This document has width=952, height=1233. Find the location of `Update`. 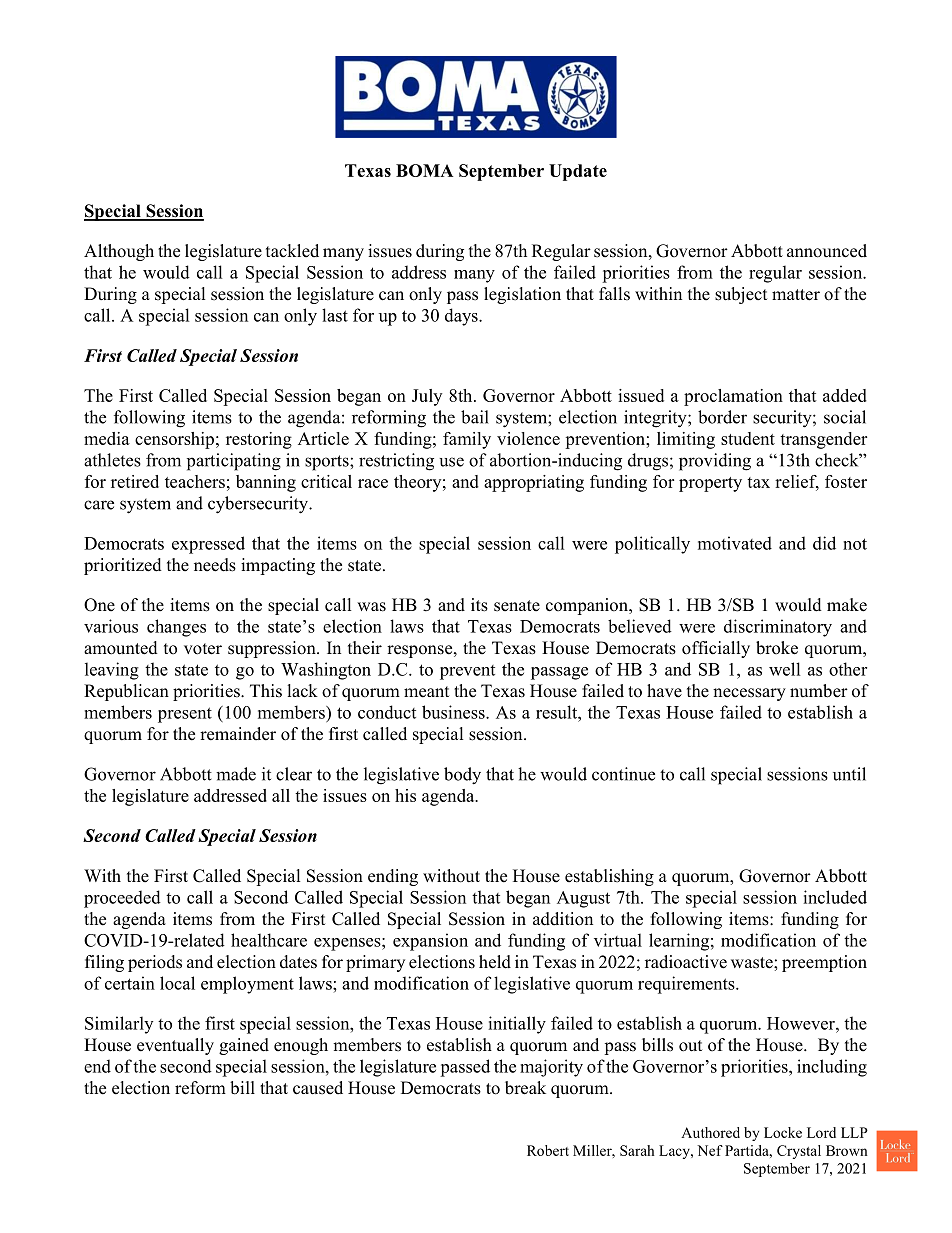

Update is located at coordinates (578, 172).
